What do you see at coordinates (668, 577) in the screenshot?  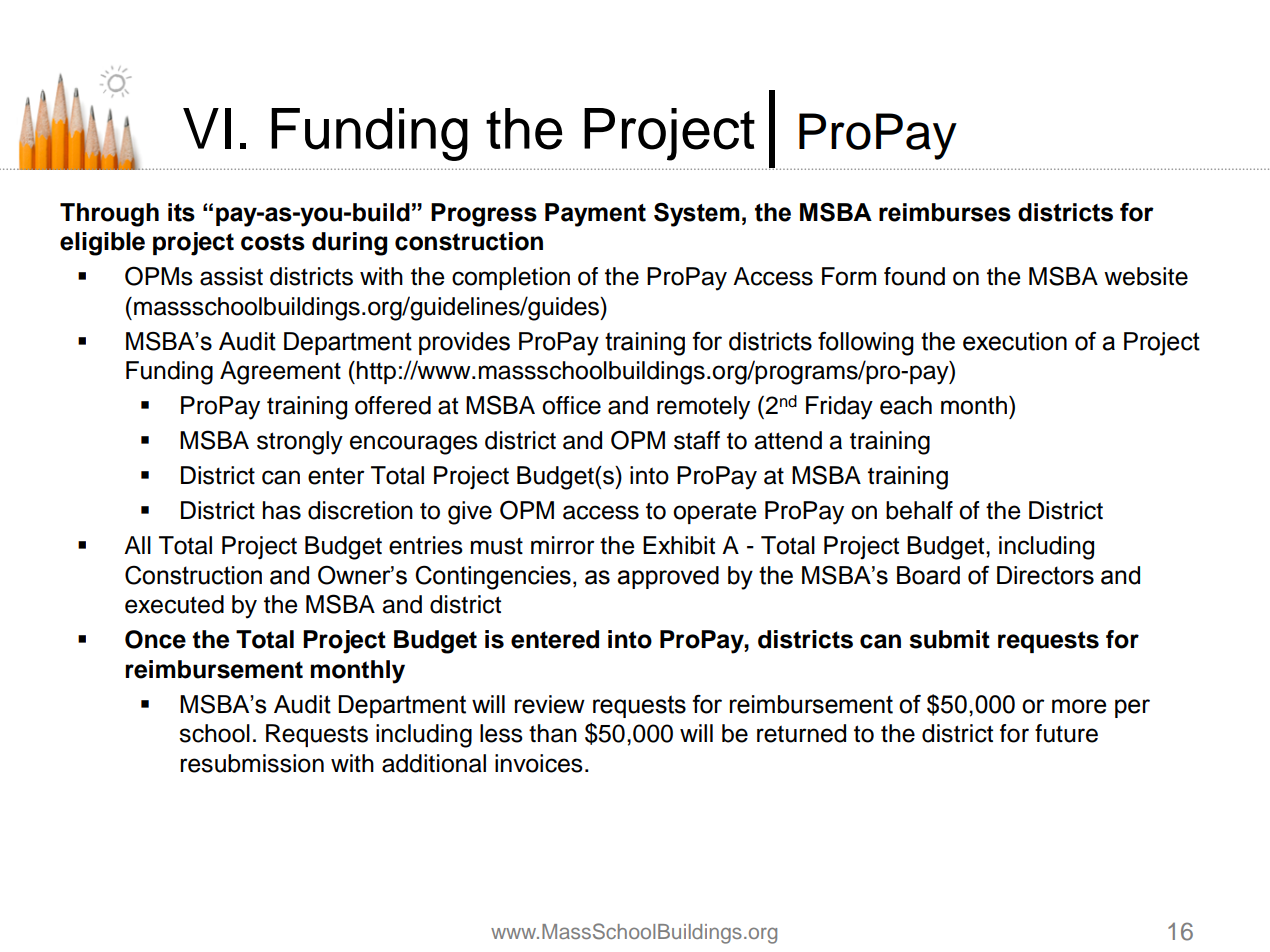 I see `approved` at bounding box center [668, 577].
